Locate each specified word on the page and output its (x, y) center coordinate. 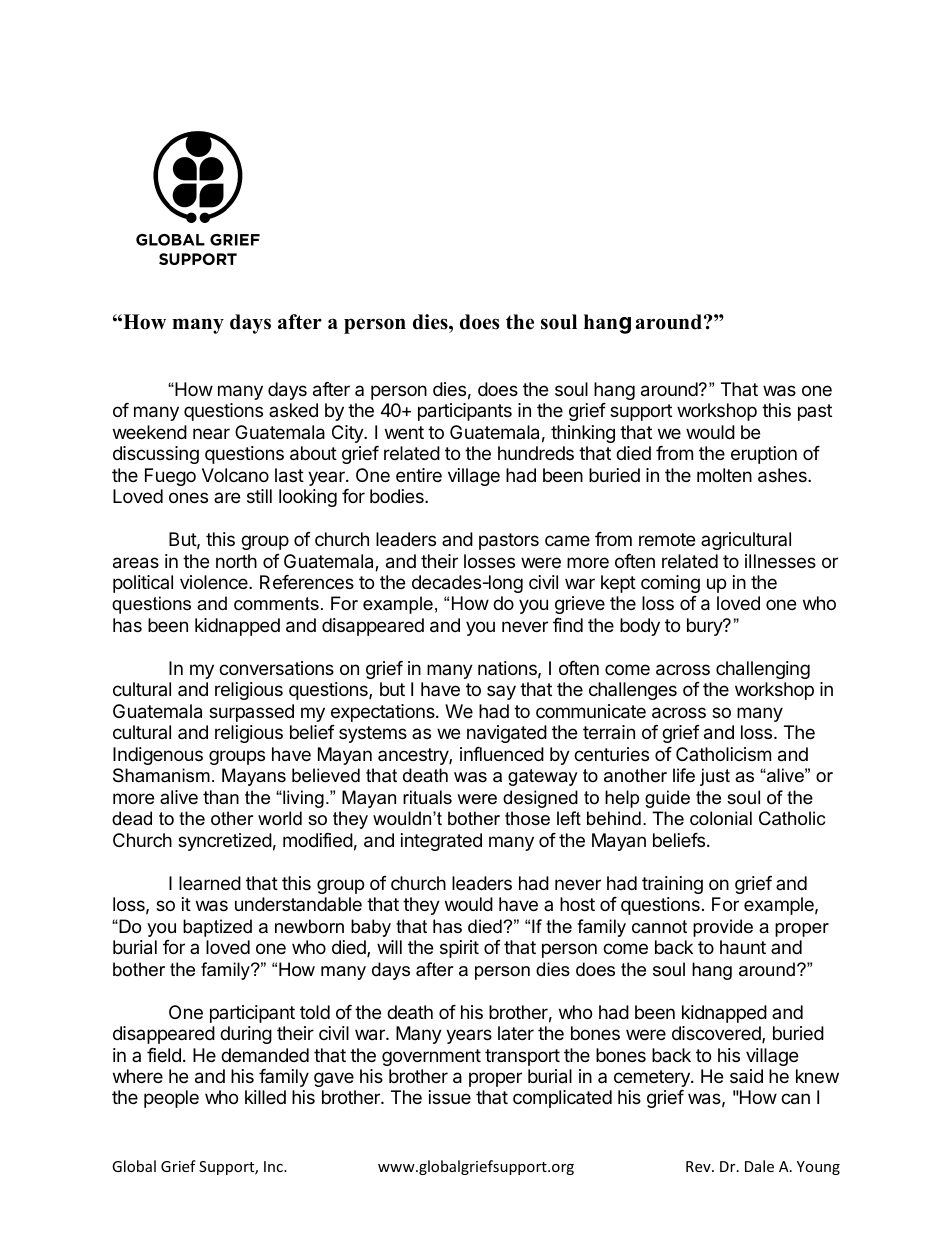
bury (705, 627)
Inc (274, 1166)
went (404, 432)
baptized (217, 928)
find (568, 625)
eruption (764, 455)
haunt (743, 947)
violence (215, 582)
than (221, 797)
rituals (427, 797)
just (715, 777)
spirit (459, 949)
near (211, 433)
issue (450, 1097)
